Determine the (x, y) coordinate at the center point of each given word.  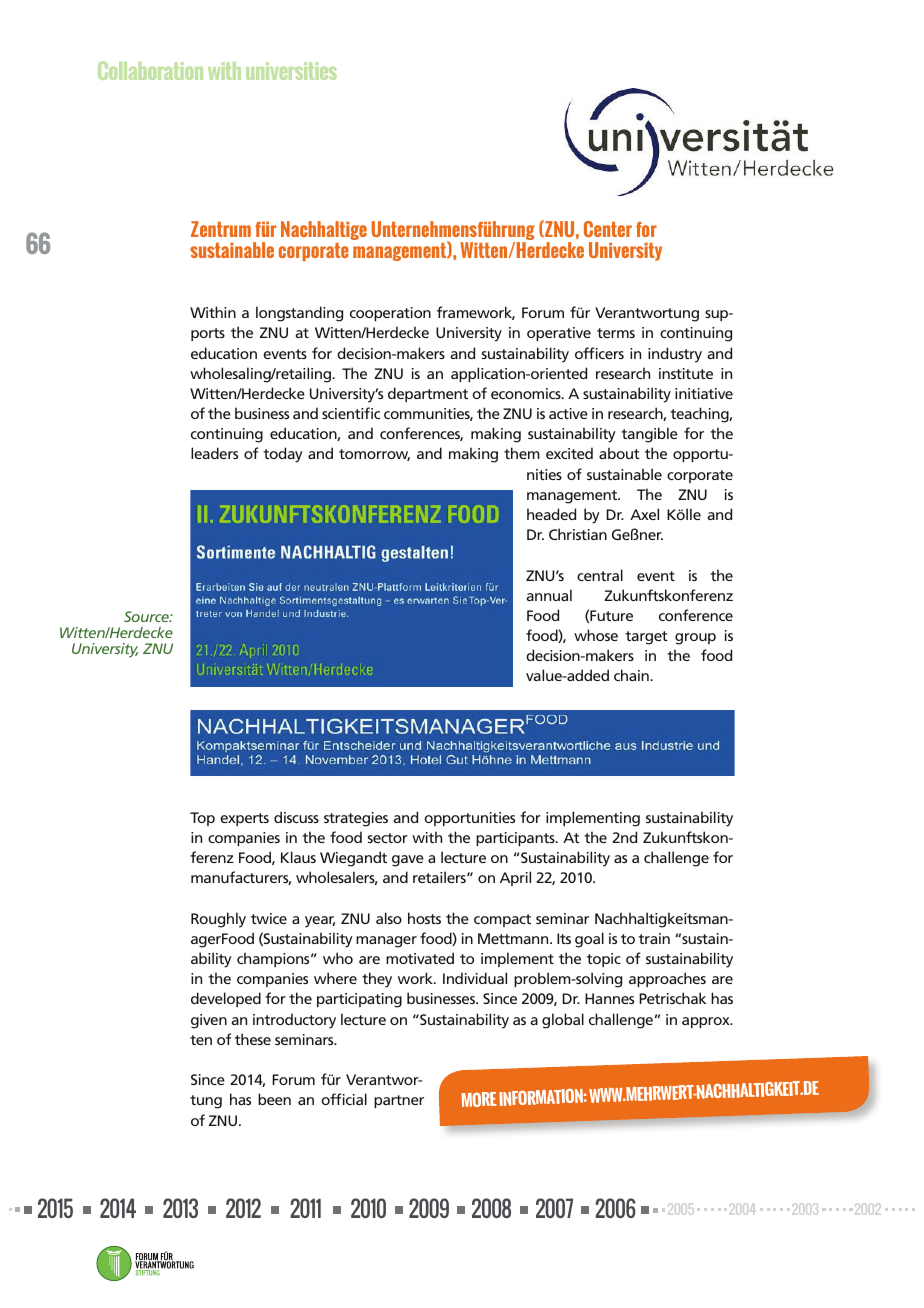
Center (608, 229)
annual (549, 595)
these (253, 1039)
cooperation (390, 314)
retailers (440, 877)
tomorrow (374, 455)
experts (244, 819)
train (654, 938)
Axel (644, 514)
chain (632, 675)
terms (616, 333)
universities (291, 71)
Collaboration (150, 70)
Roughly (218, 920)
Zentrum (221, 229)
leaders (214, 453)
